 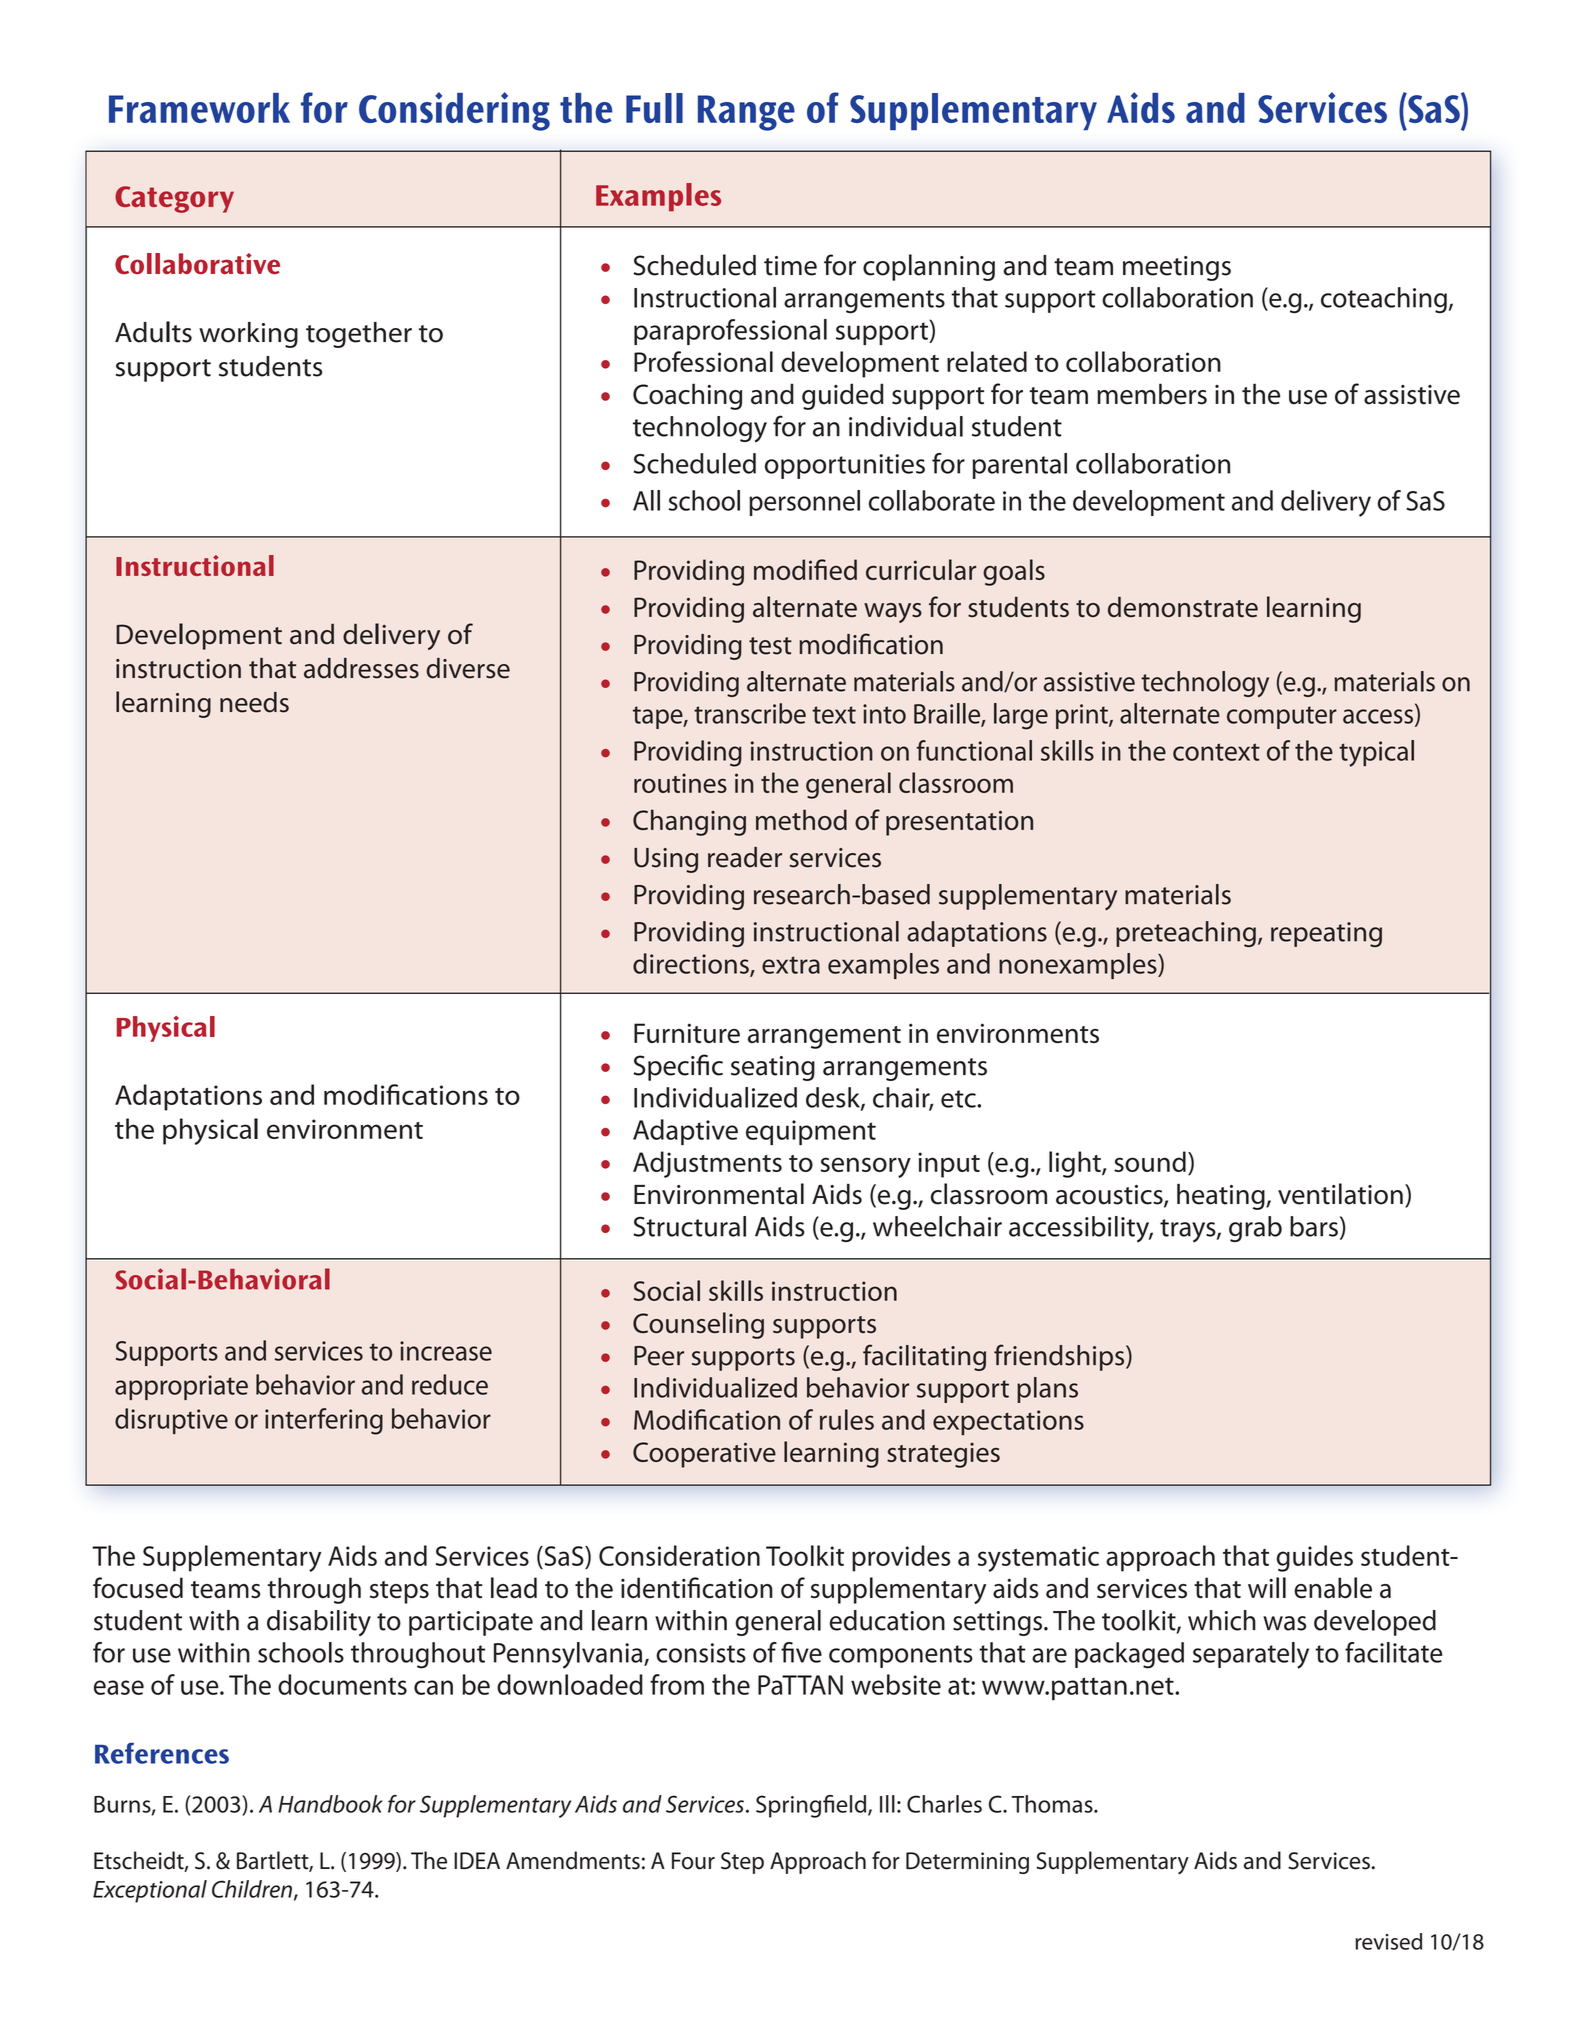 What do you see at coordinates (199, 108) in the page?
I see `Framework` at bounding box center [199, 108].
